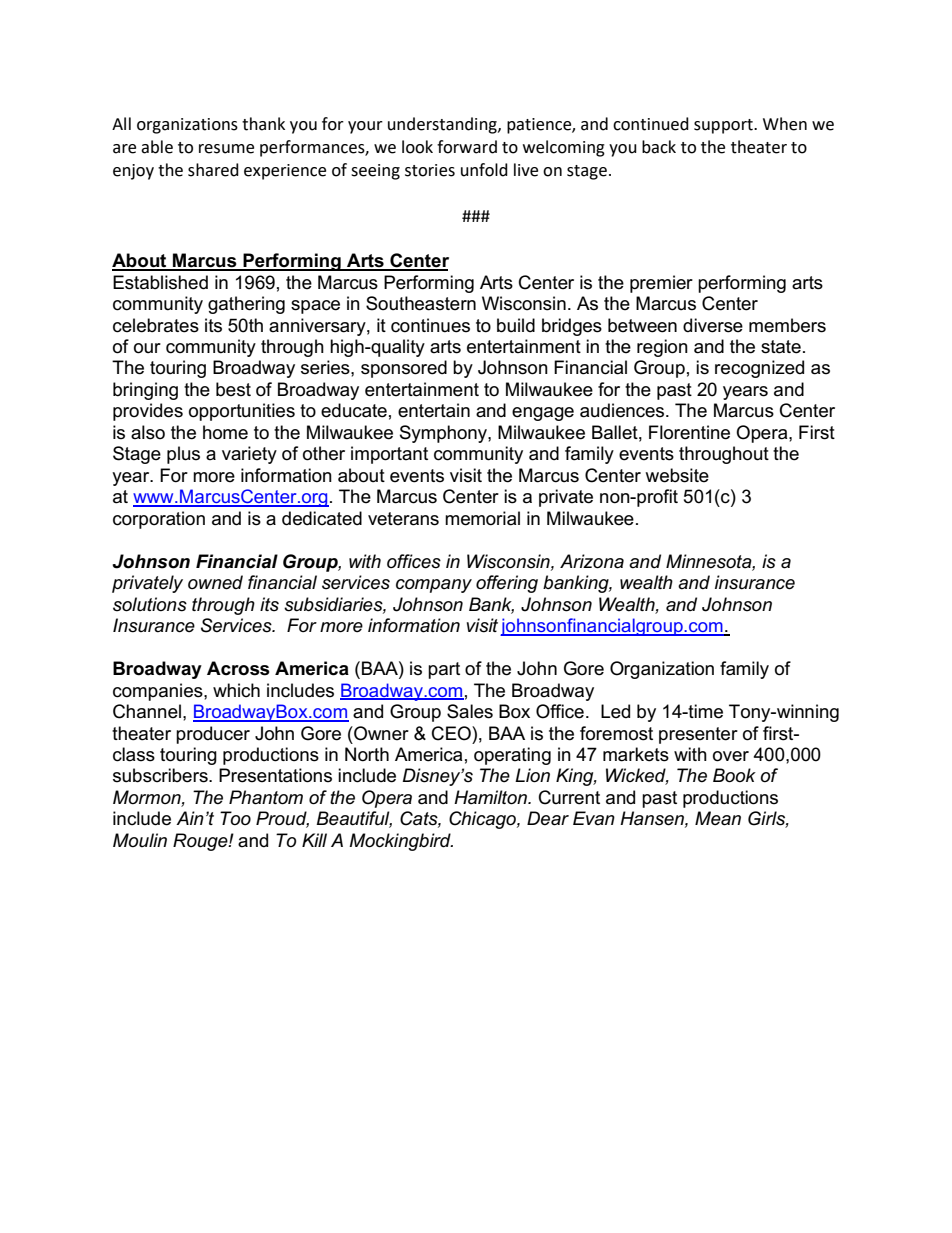 The height and width of the document is (1233, 952). I want to click on resume, so click(226, 149).
